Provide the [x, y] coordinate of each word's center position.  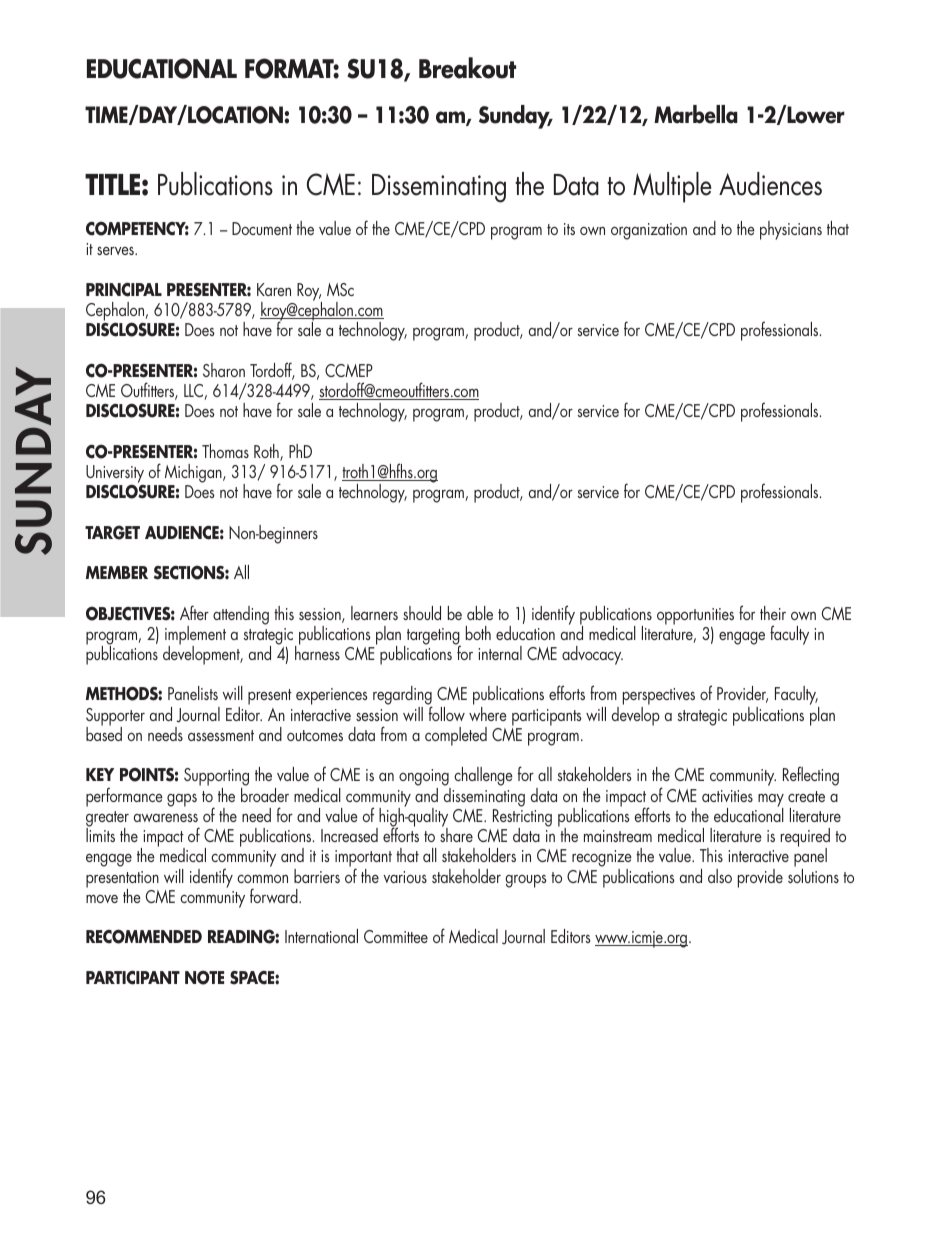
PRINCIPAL [124, 290]
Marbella [696, 114]
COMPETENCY [137, 228]
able [480, 613]
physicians [791, 230]
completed [456, 736]
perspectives [659, 698]
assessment [221, 735]
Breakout [467, 68]
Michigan [194, 473]
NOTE [204, 977]
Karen [274, 289]
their [773, 613]
